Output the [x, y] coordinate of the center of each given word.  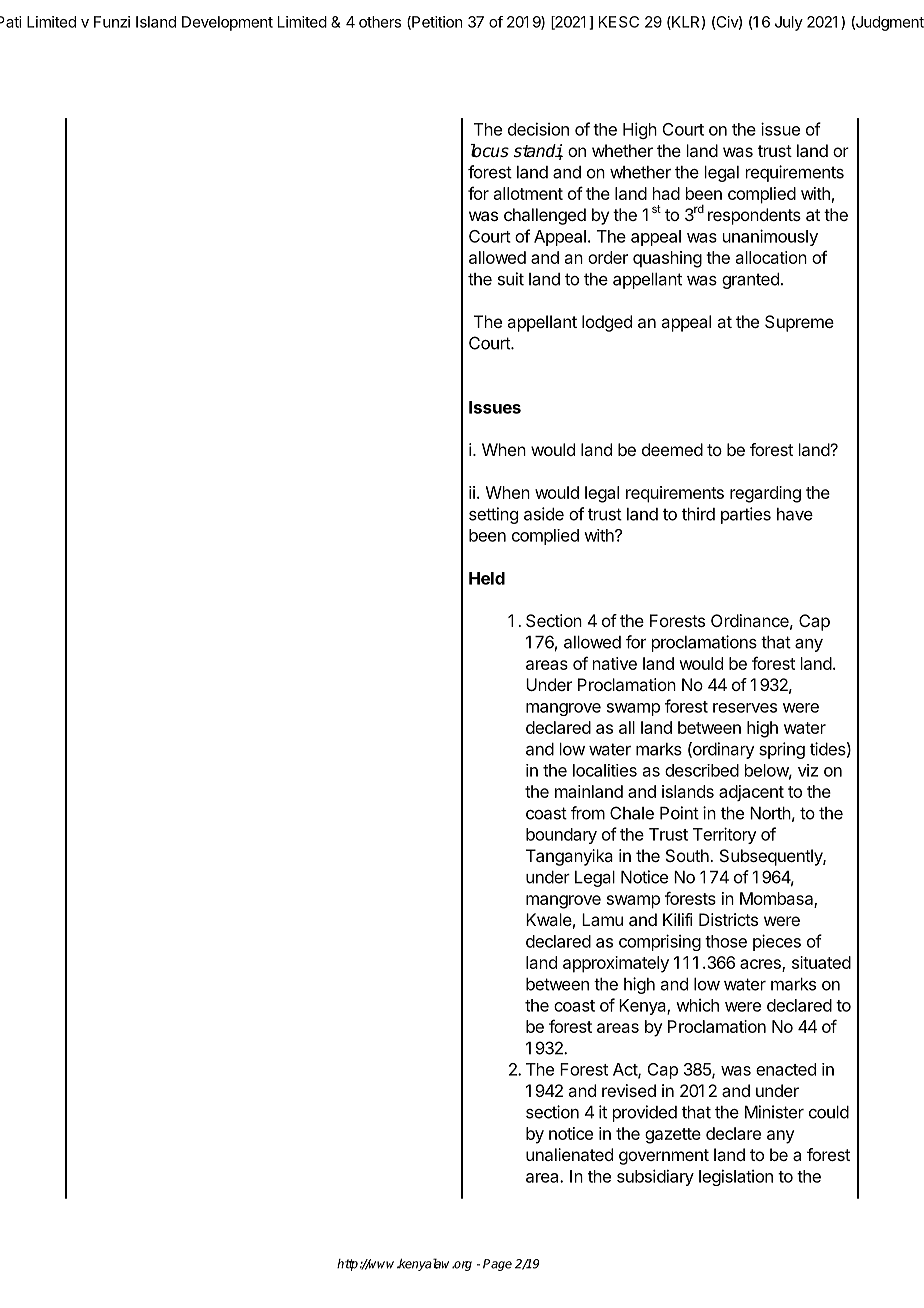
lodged [607, 323]
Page [497, 1265]
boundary [561, 836]
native [615, 663]
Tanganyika [569, 857]
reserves [745, 708]
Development [227, 23]
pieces [777, 942]
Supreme [799, 323]
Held [487, 578]
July [789, 23]
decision [538, 129]
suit [511, 279]
